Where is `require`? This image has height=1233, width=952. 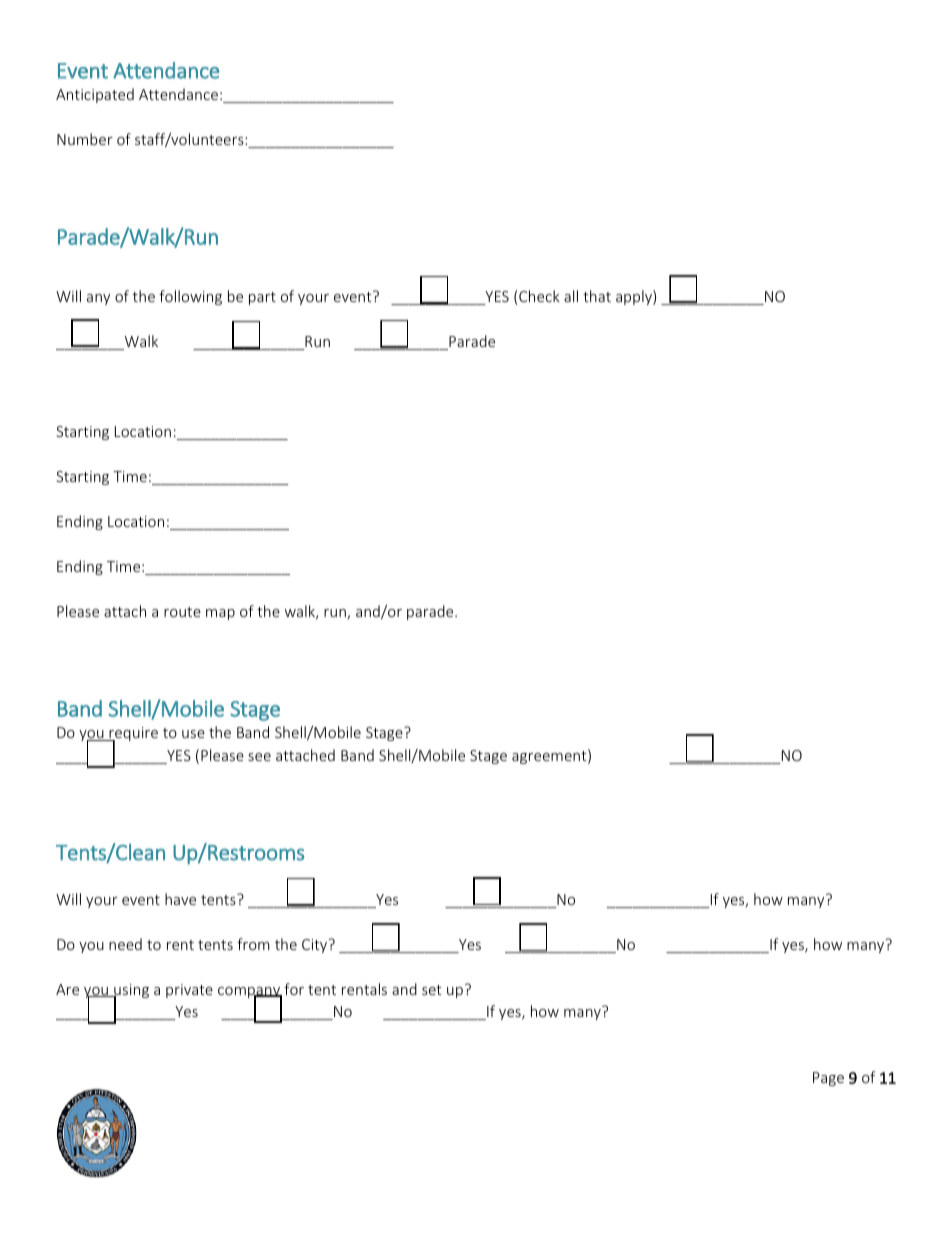
require is located at coordinates (132, 735).
